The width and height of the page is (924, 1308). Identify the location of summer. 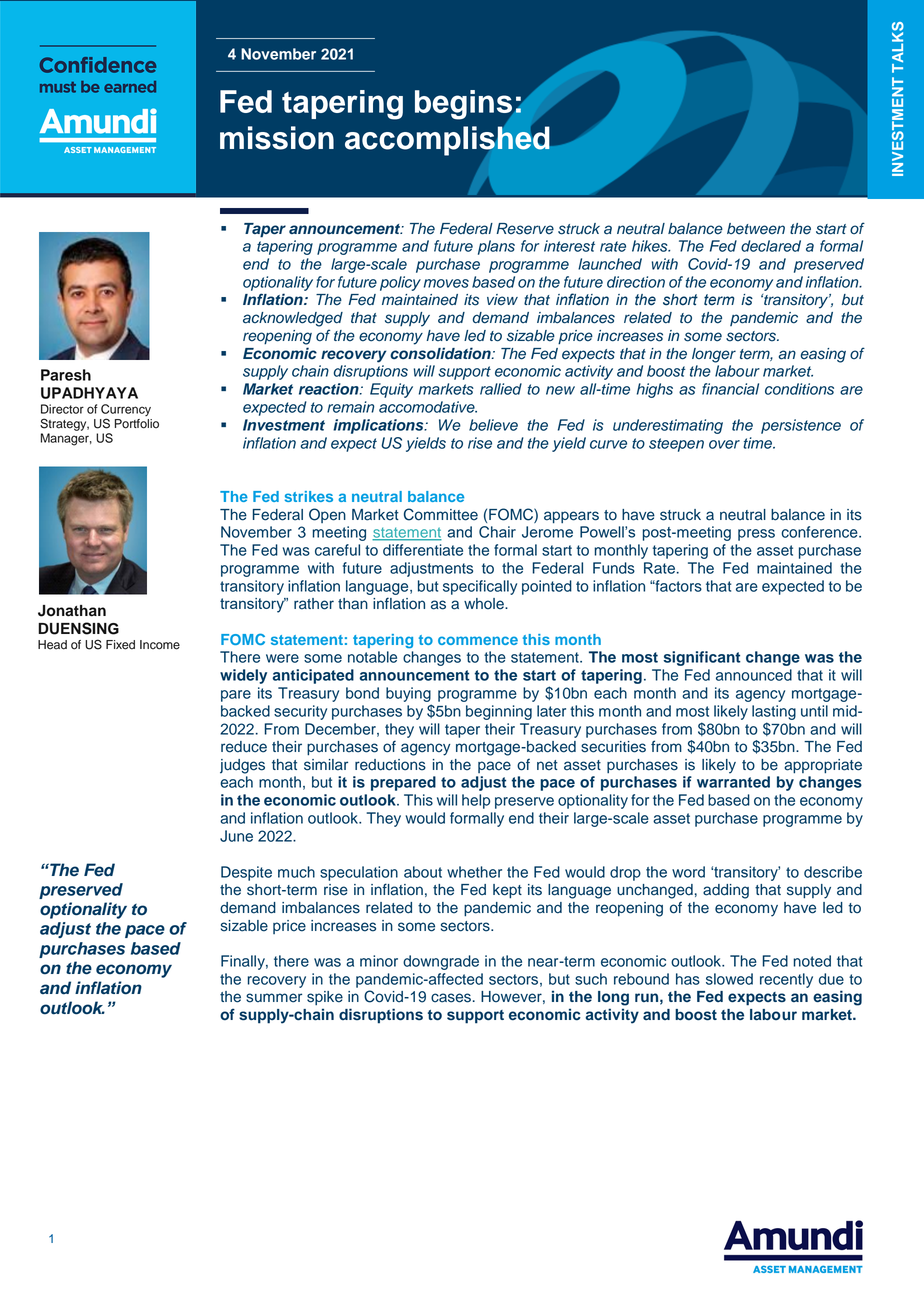
(274, 998).
